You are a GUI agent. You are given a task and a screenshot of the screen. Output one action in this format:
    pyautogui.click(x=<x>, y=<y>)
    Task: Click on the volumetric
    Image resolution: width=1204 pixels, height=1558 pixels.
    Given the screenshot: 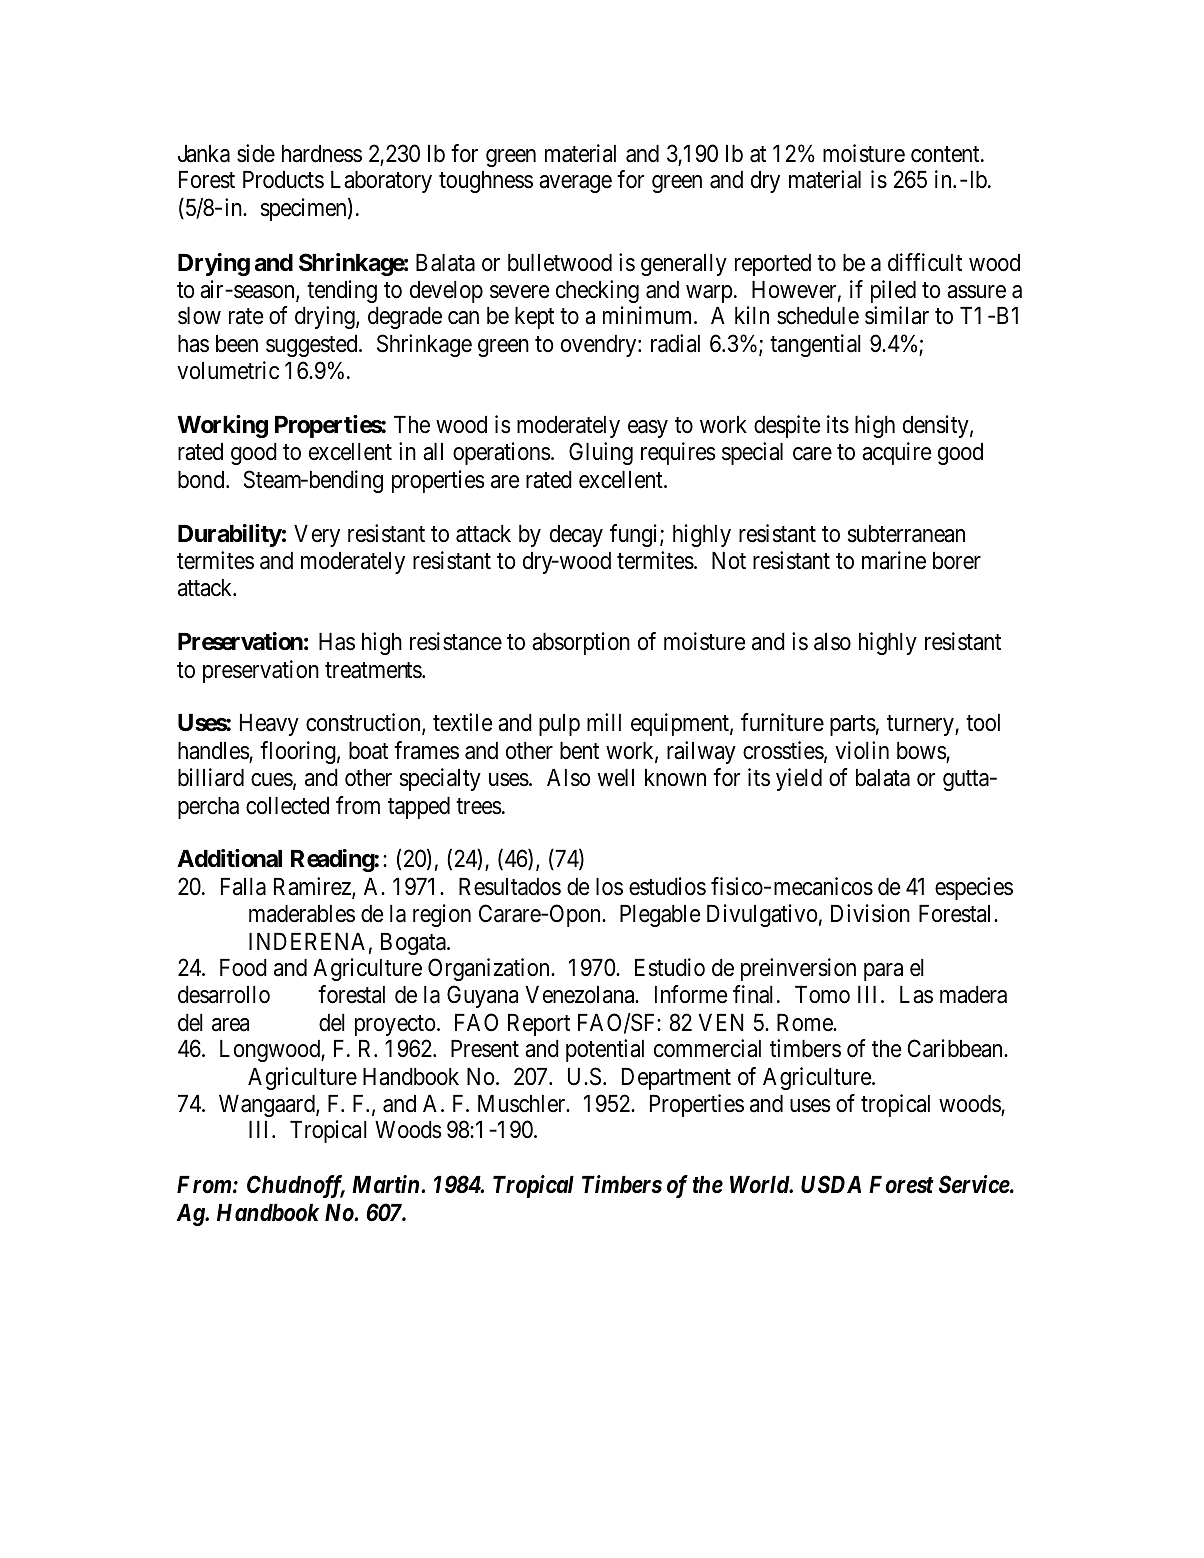 What is the action you would take?
    pyautogui.click(x=228, y=370)
